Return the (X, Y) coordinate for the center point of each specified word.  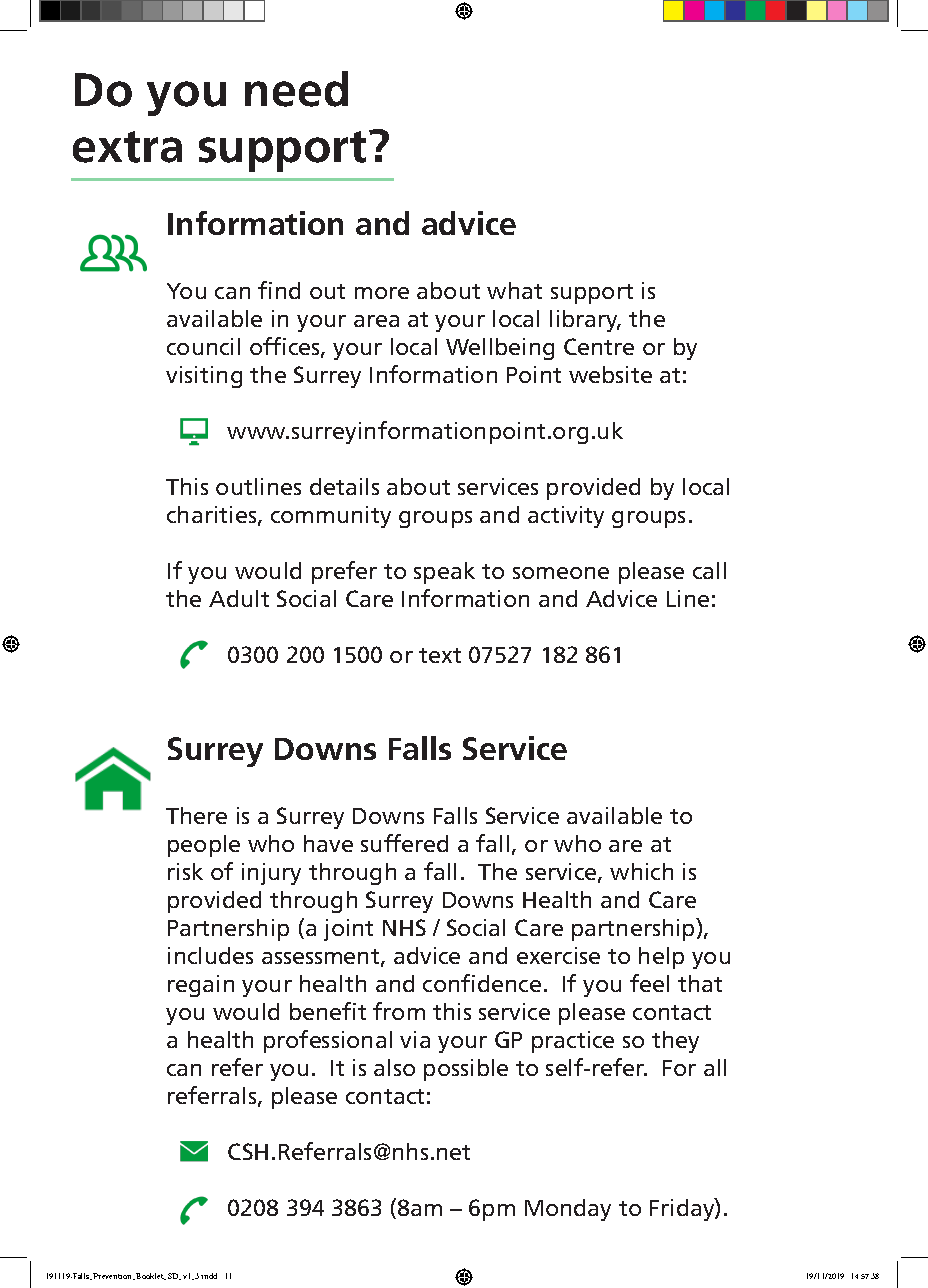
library (585, 321)
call (709, 570)
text (440, 655)
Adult (239, 598)
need (296, 89)
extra (127, 147)
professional (328, 1041)
